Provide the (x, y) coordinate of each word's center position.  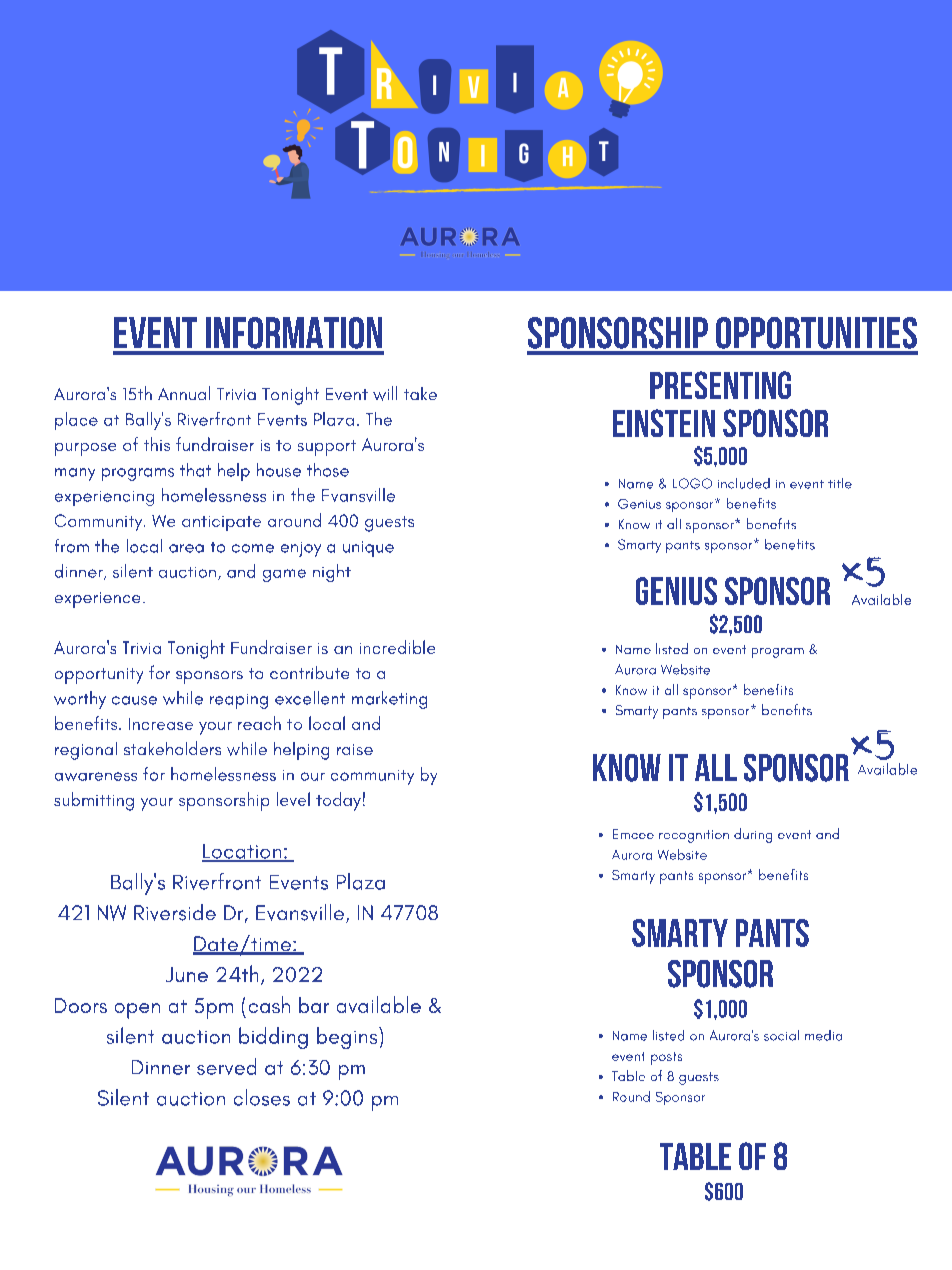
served (226, 1066)
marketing (389, 700)
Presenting (720, 385)
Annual (184, 393)
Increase (161, 724)
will (385, 393)
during (753, 835)
